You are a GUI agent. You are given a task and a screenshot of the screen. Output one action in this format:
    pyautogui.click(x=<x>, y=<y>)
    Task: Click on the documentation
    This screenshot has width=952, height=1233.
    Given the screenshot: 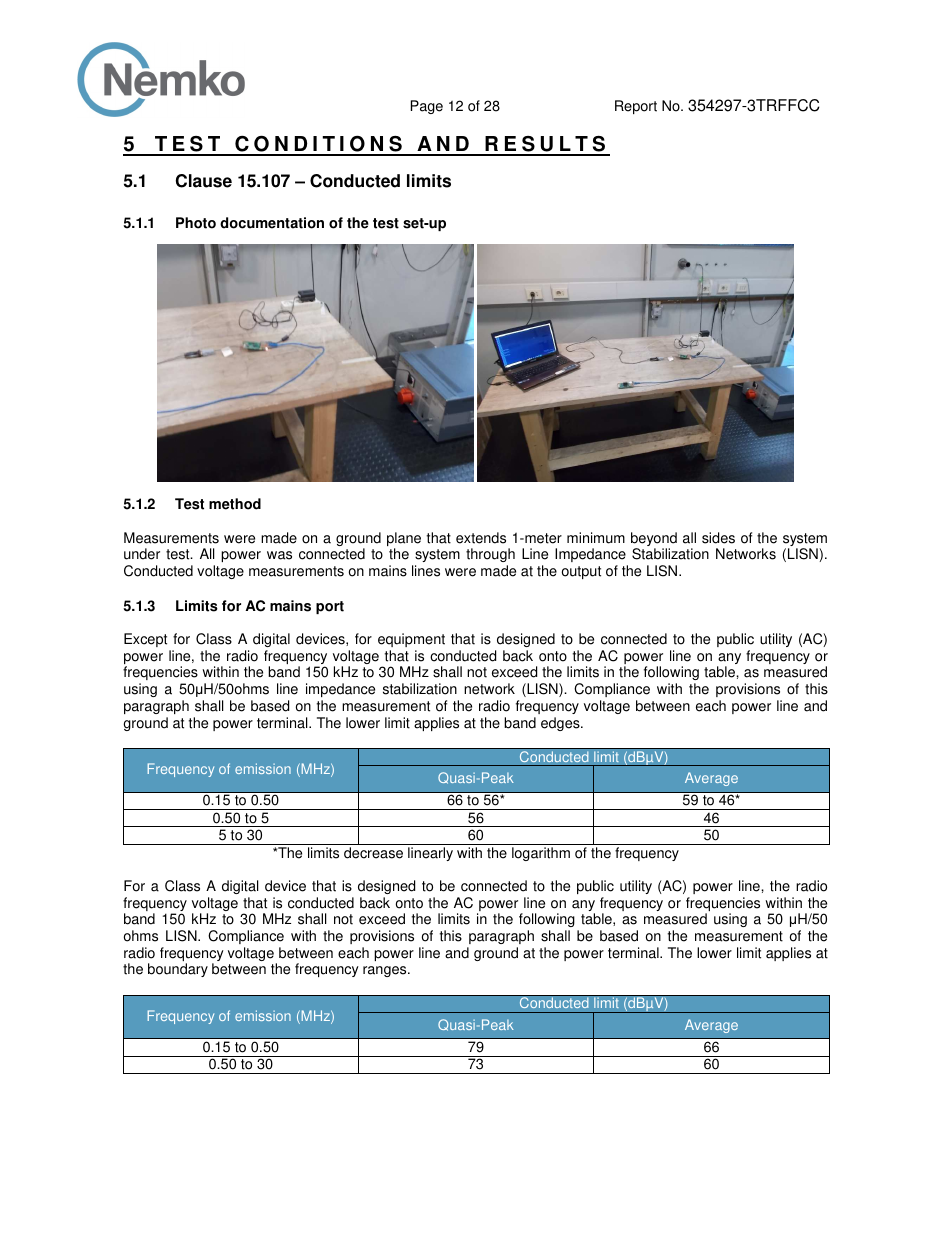 What is the action you would take?
    pyautogui.click(x=272, y=223)
